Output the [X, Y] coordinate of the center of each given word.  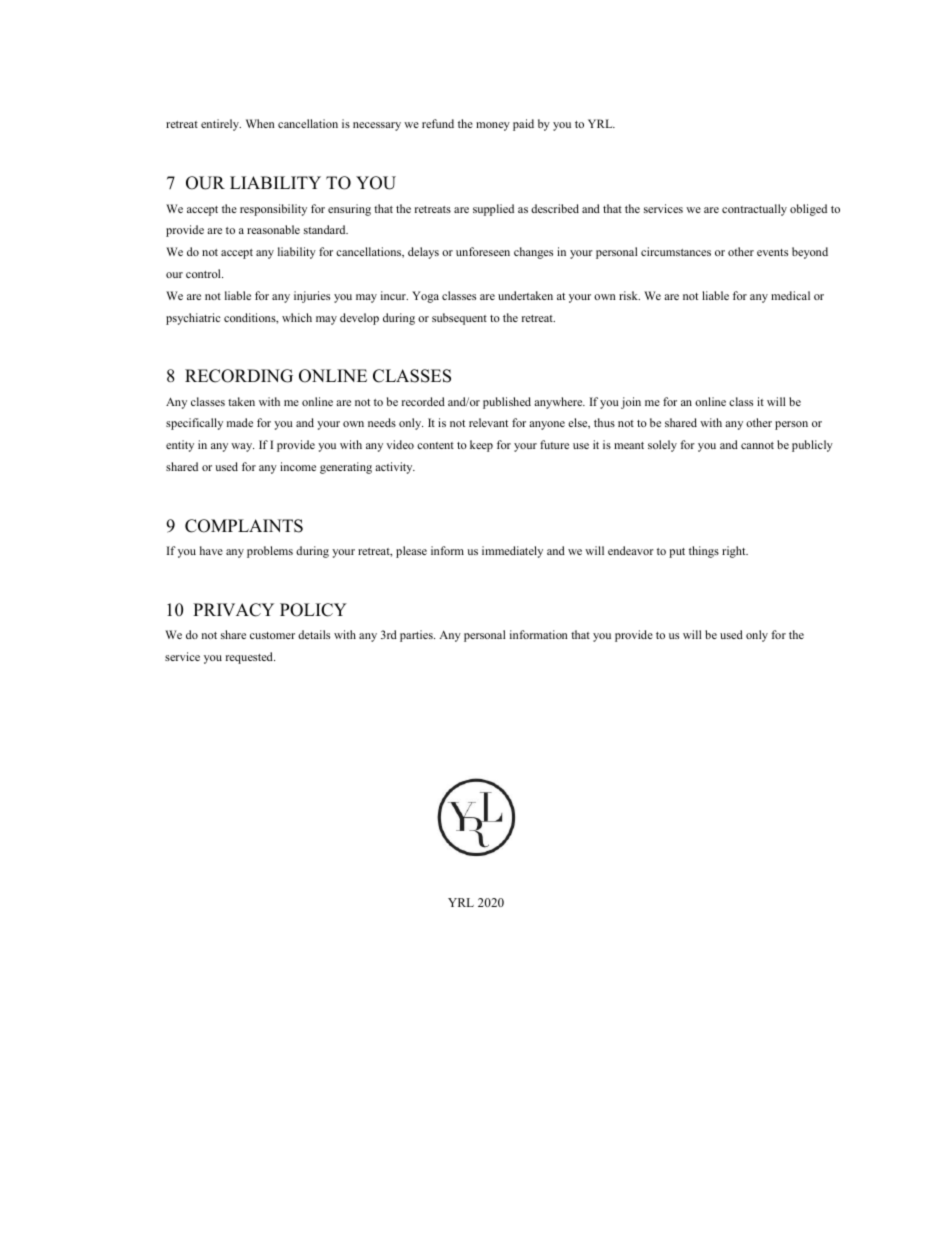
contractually [754, 210]
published [507, 403]
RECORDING [239, 376]
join [631, 403]
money [493, 126]
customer [272, 635]
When [260, 123]
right [735, 552]
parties [417, 636]
